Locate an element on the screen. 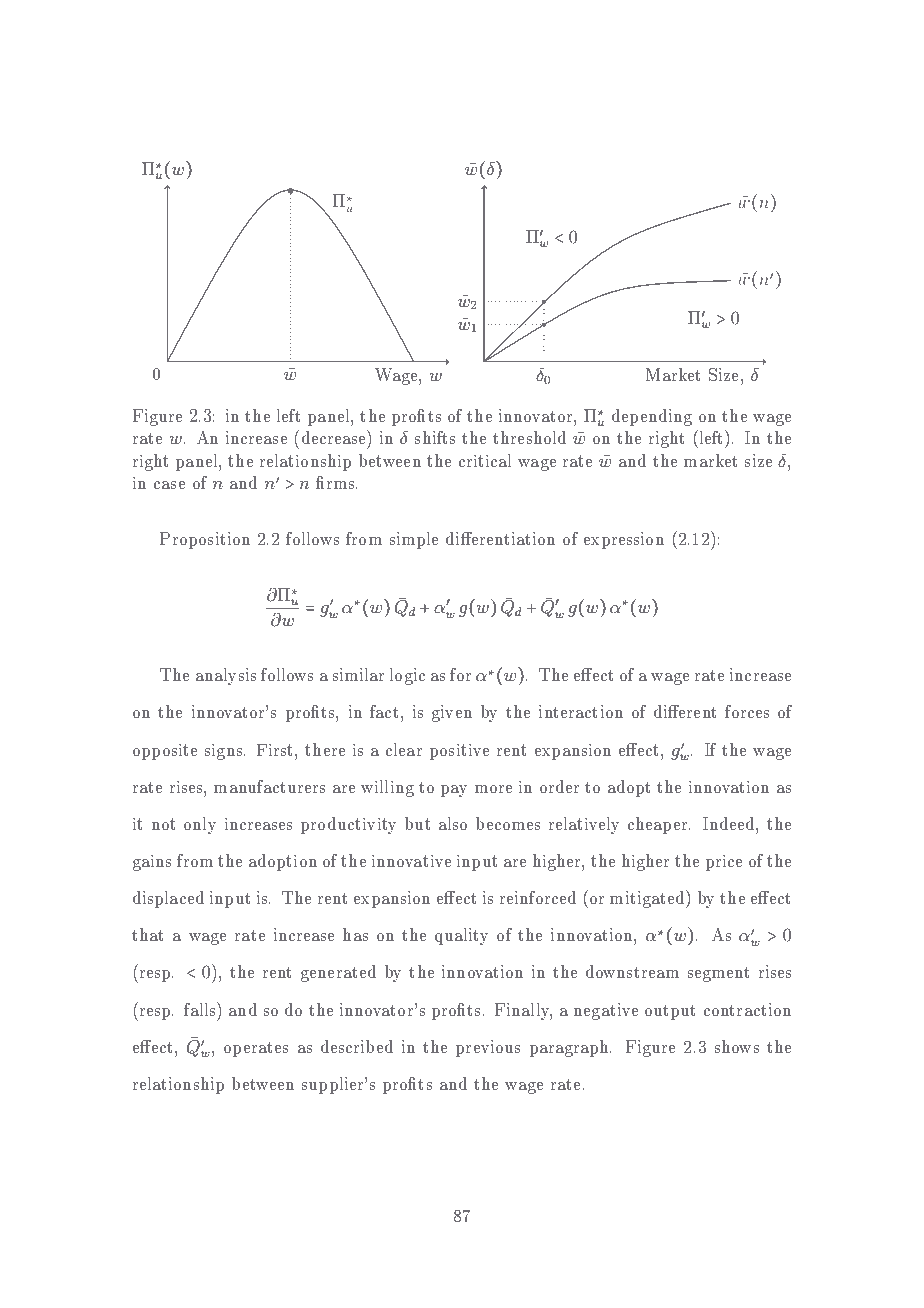  cheaper is located at coordinates (659, 825).
